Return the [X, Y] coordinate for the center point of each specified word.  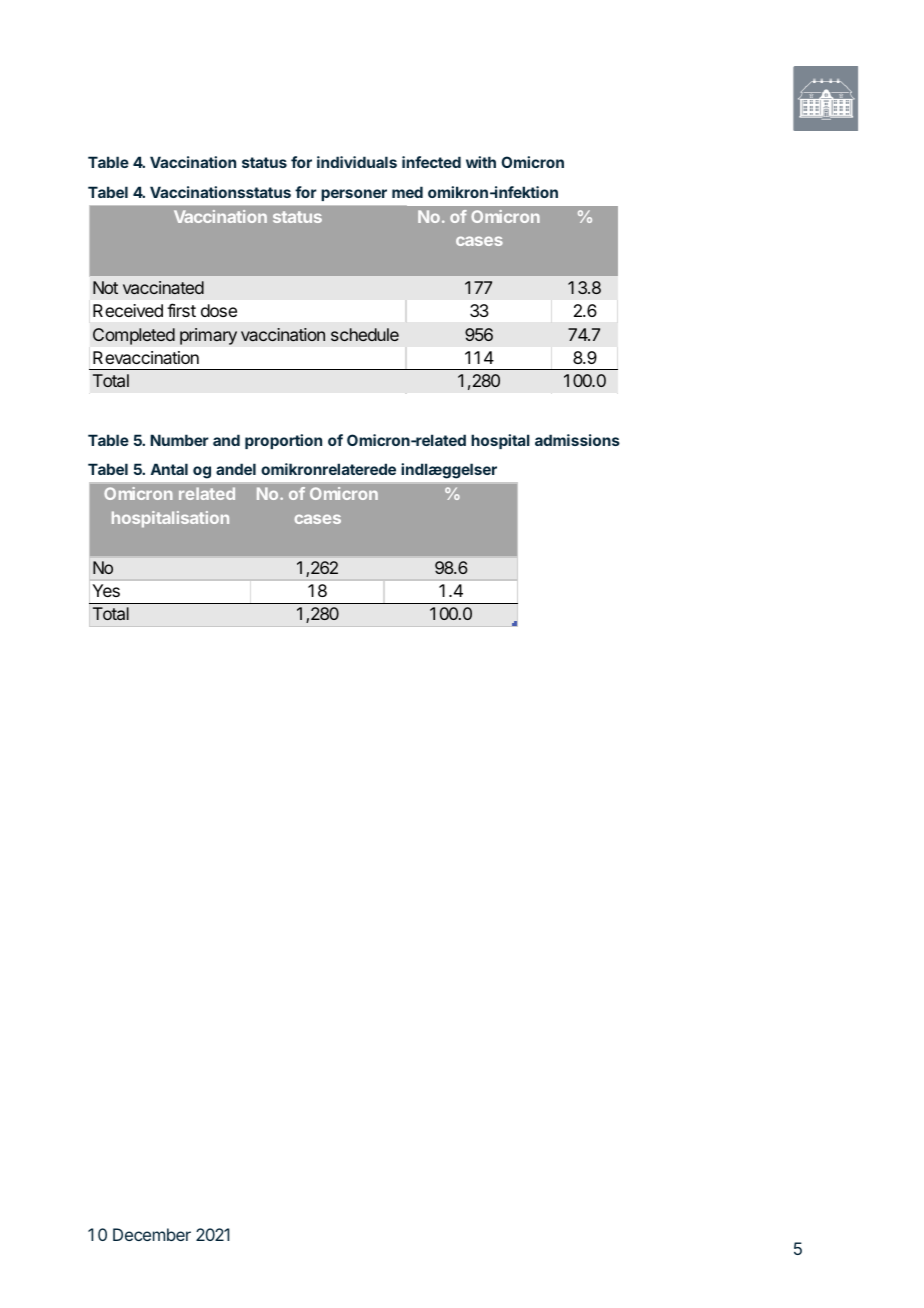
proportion [283, 441]
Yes [106, 590]
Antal [169, 469]
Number [179, 440]
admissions [577, 440]
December [152, 1234]
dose [219, 310]
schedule [365, 334]
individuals [357, 162]
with [481, 162]
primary [208, 336]
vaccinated [163, 287]
